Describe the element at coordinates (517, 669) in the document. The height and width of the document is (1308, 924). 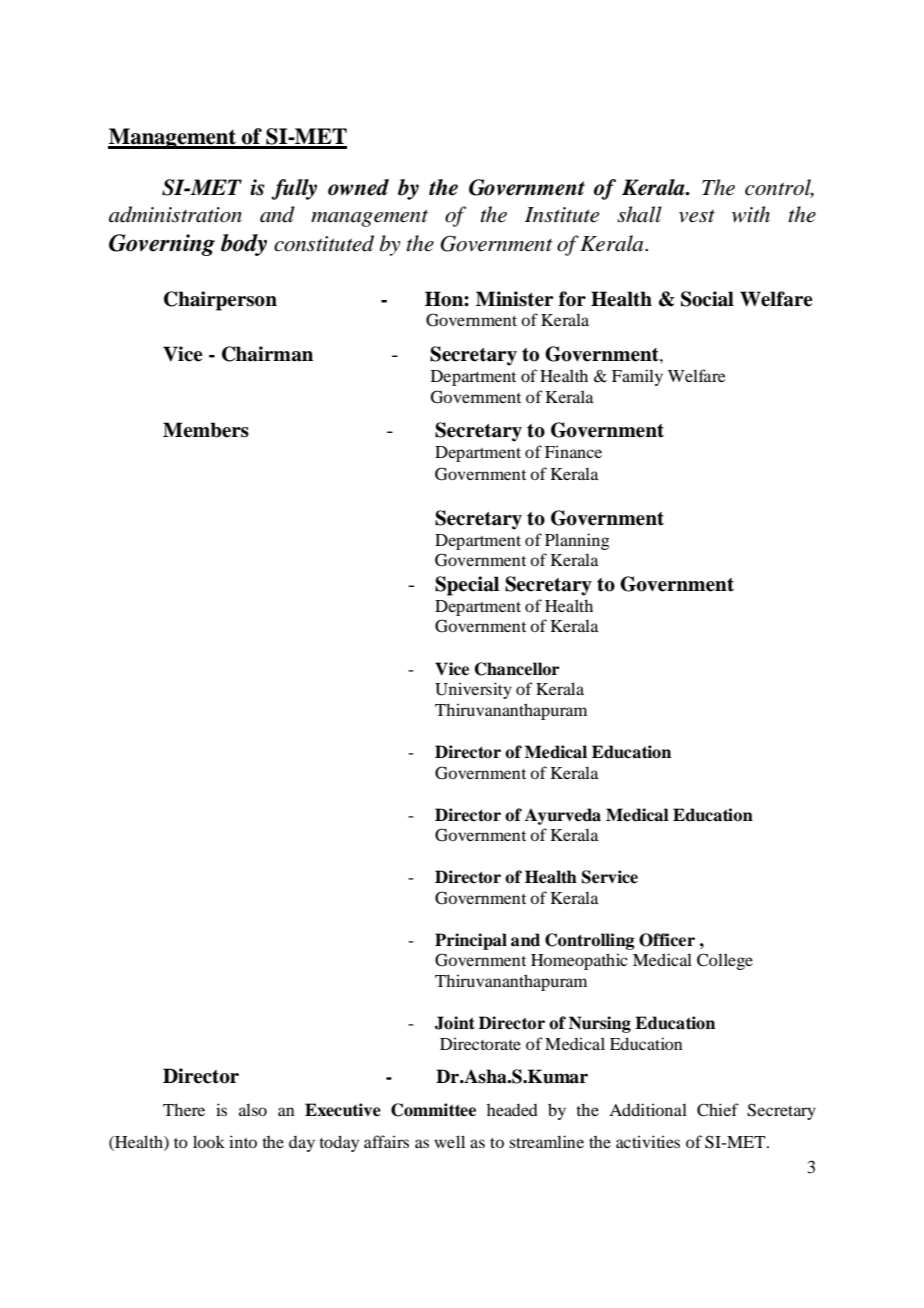
I see `Chancellor` at that location.
